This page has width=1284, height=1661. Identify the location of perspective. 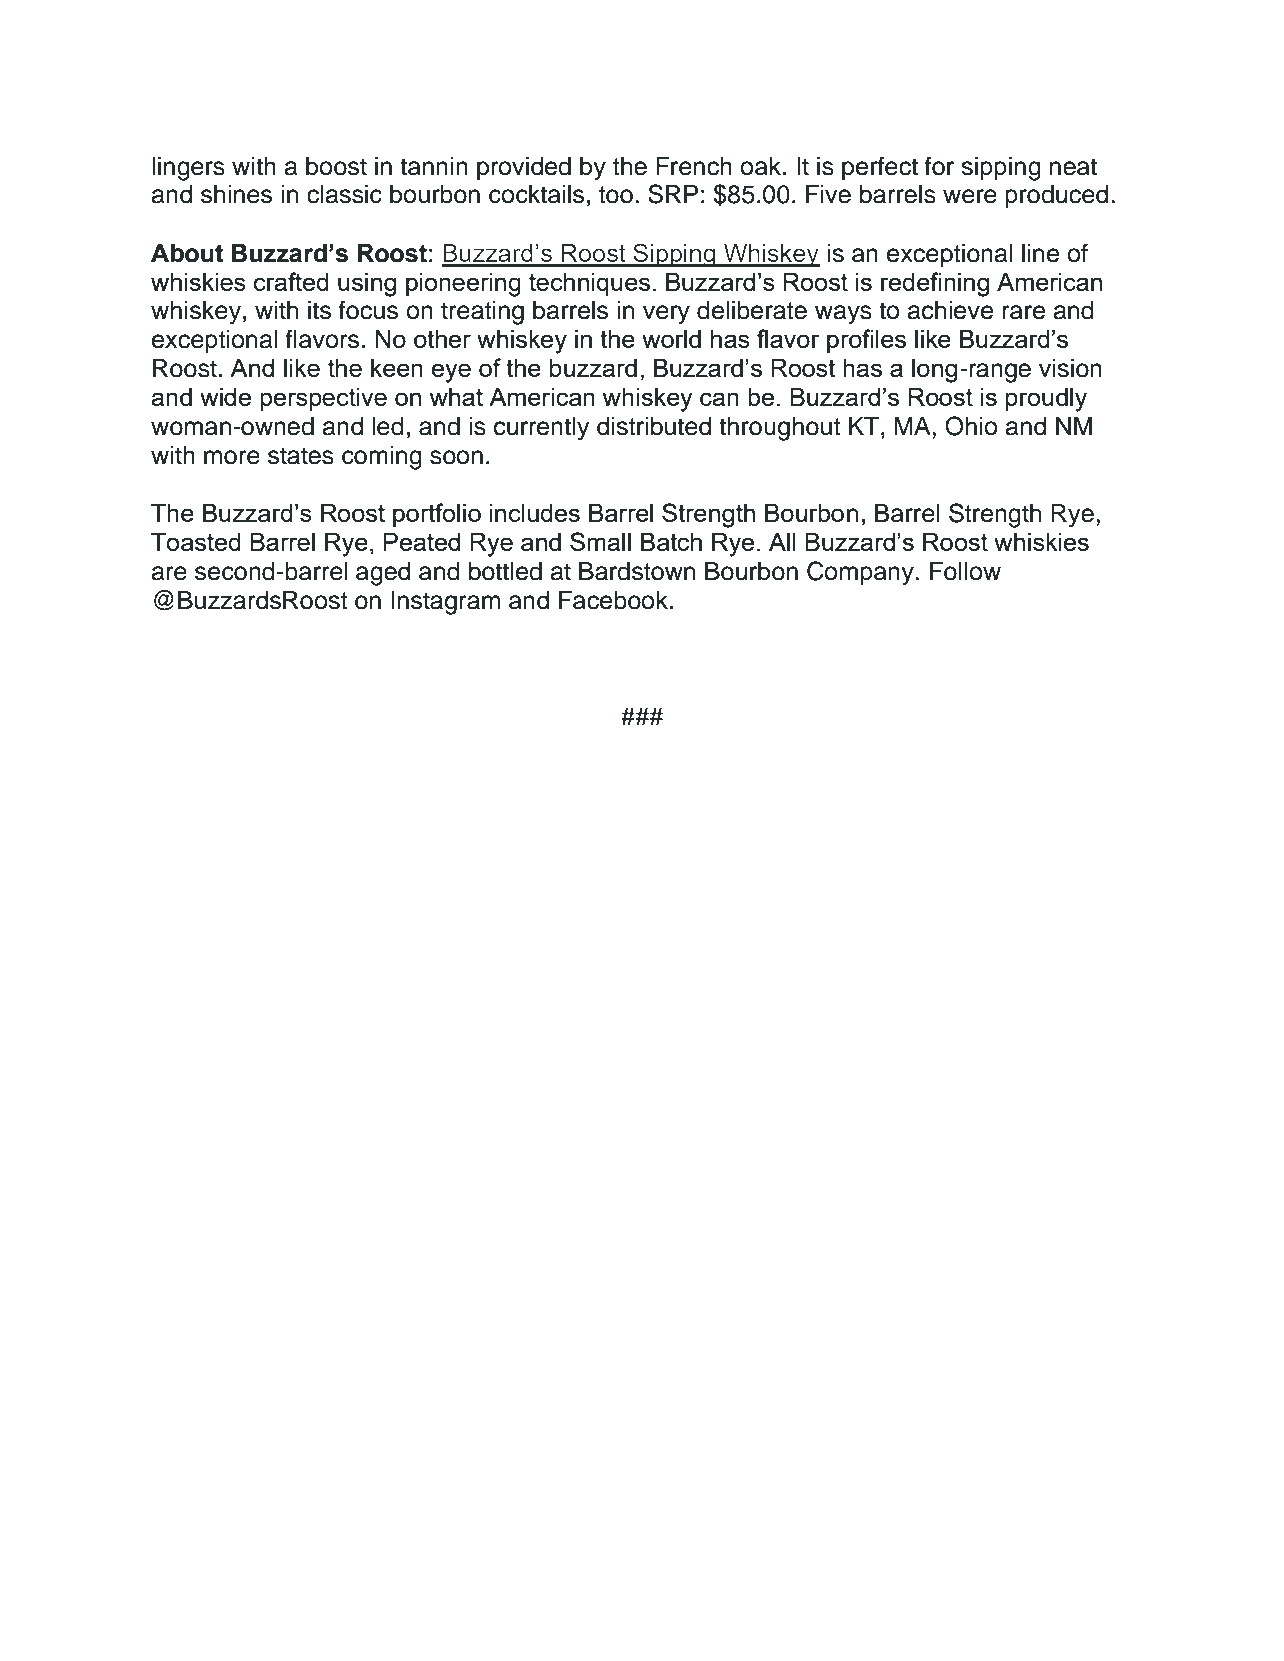
(323, 399).
